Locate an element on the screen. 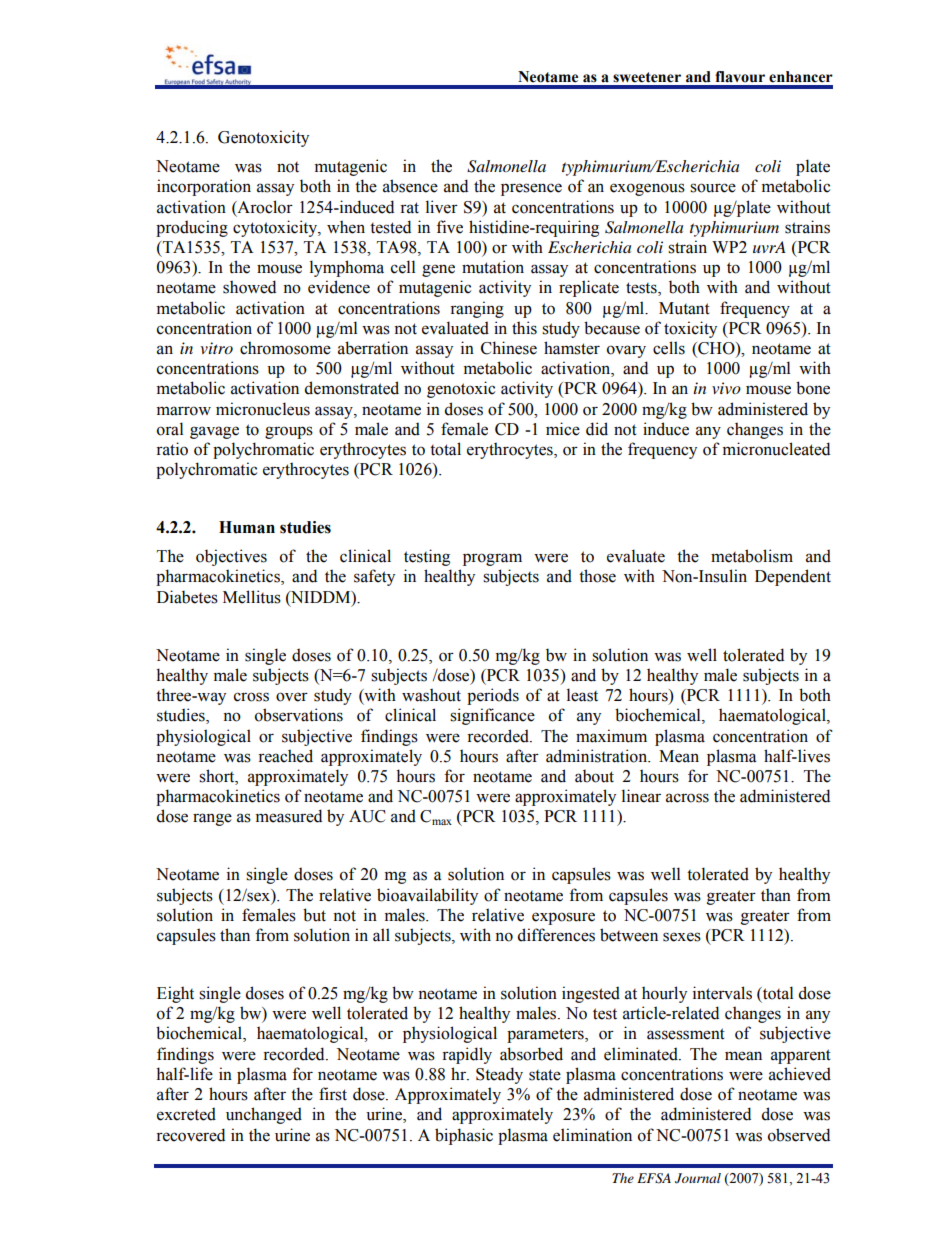 This screenshot has height=1233, width=952. program is located at coordinates (492, 559).
